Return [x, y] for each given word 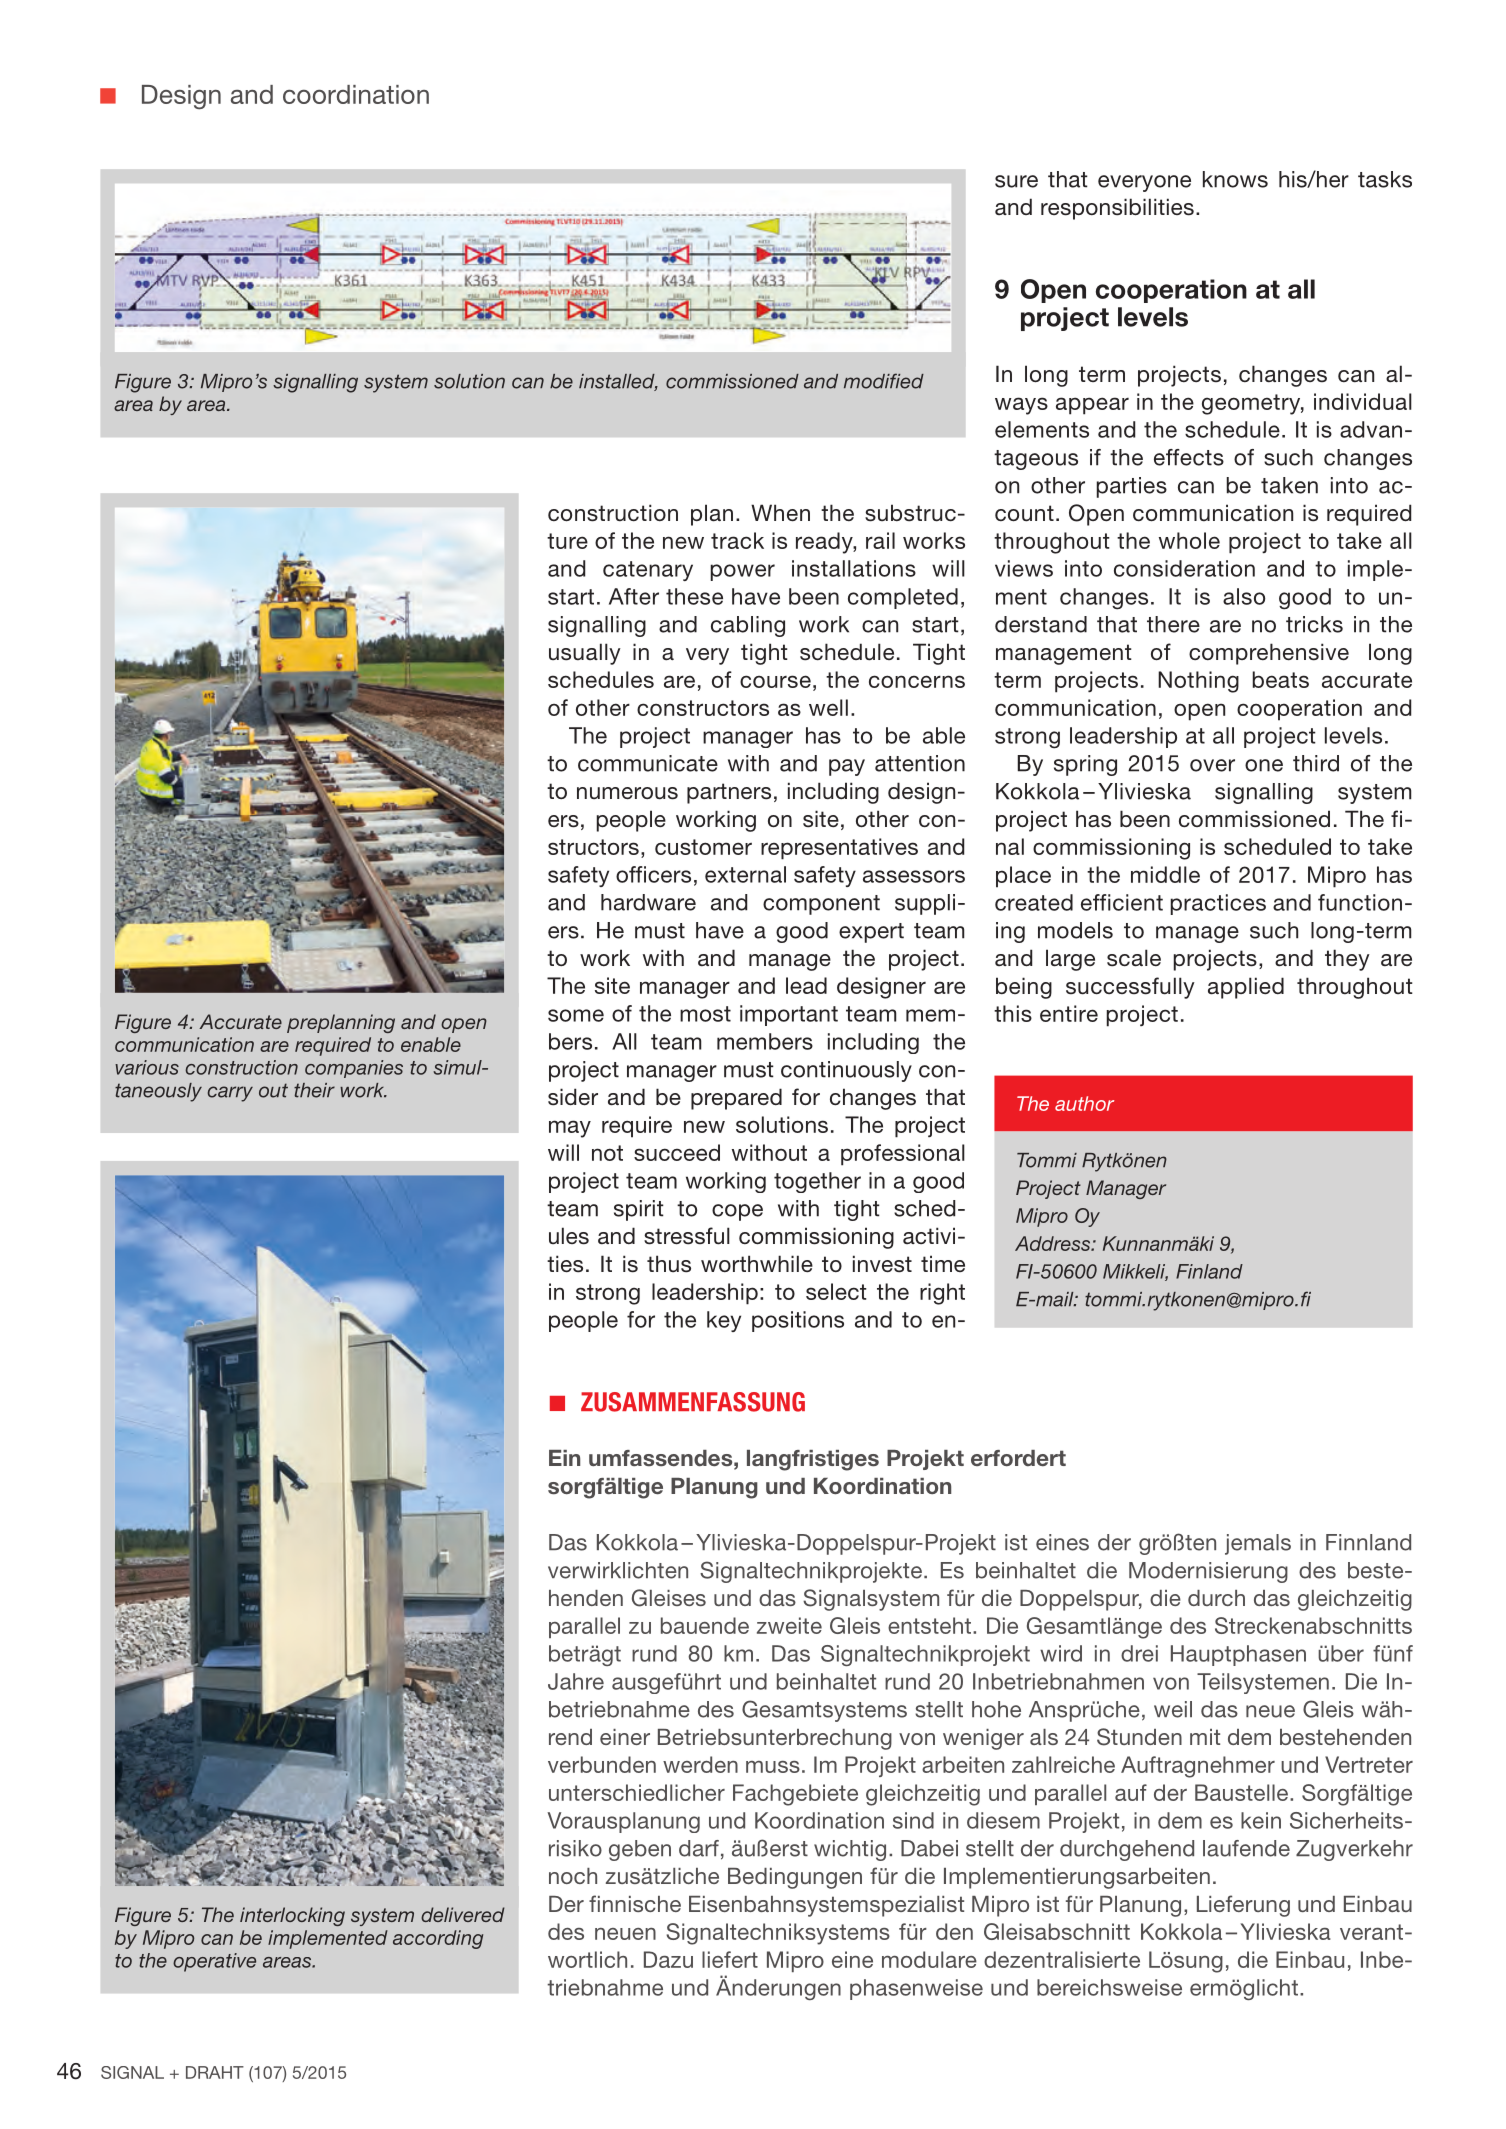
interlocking [292, 1916]
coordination [356, 94]
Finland [1209, 1271]
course [775, 681]
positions [798, 1321]
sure [1016, 181]
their [314, 1090]
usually [585, 654]
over [1212, 765]
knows [1235, 179]
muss [773, 1767]
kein [1261, 1820]
